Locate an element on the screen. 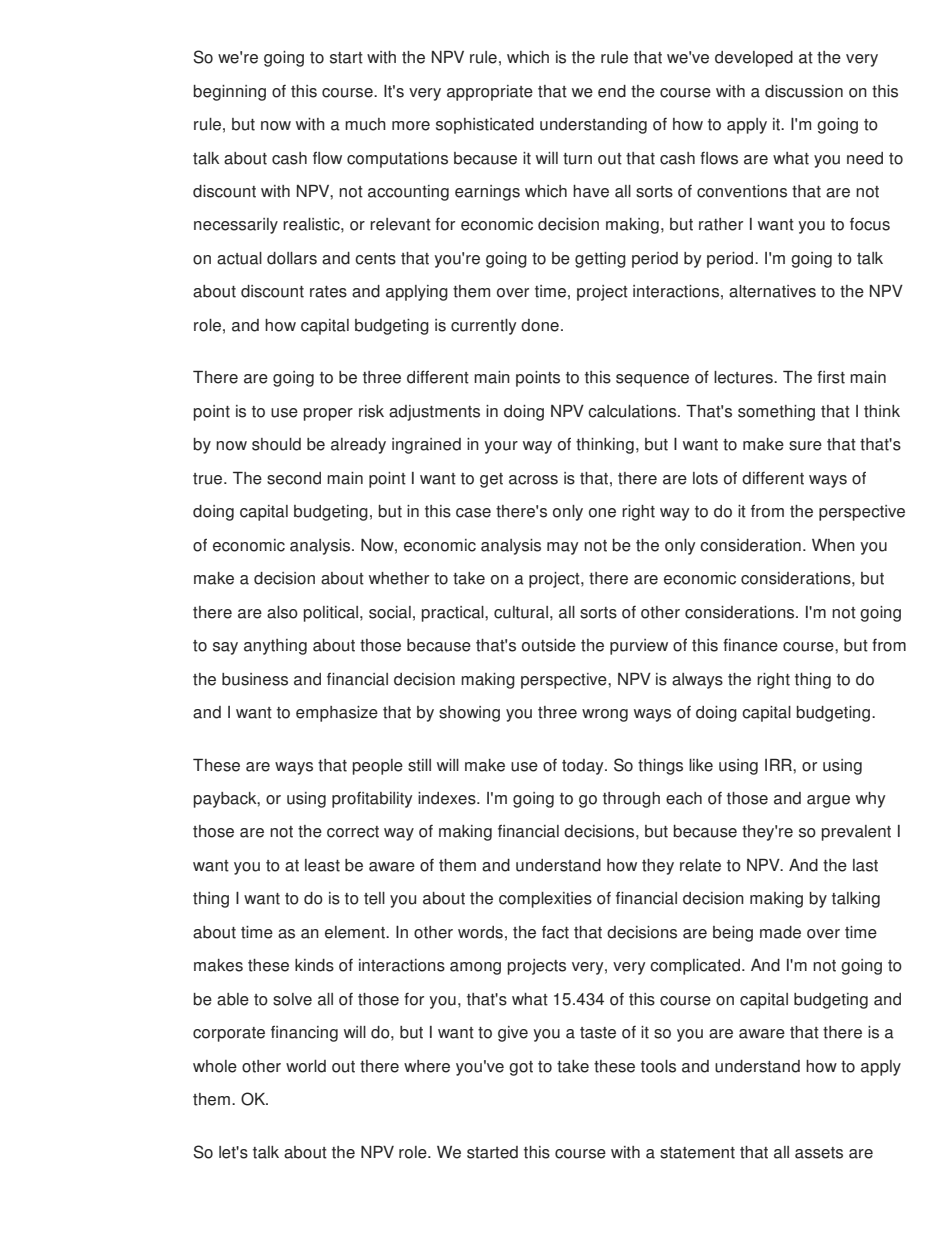 The image size is (952, 1233). appropriate is located at coordinates (490, 93).
